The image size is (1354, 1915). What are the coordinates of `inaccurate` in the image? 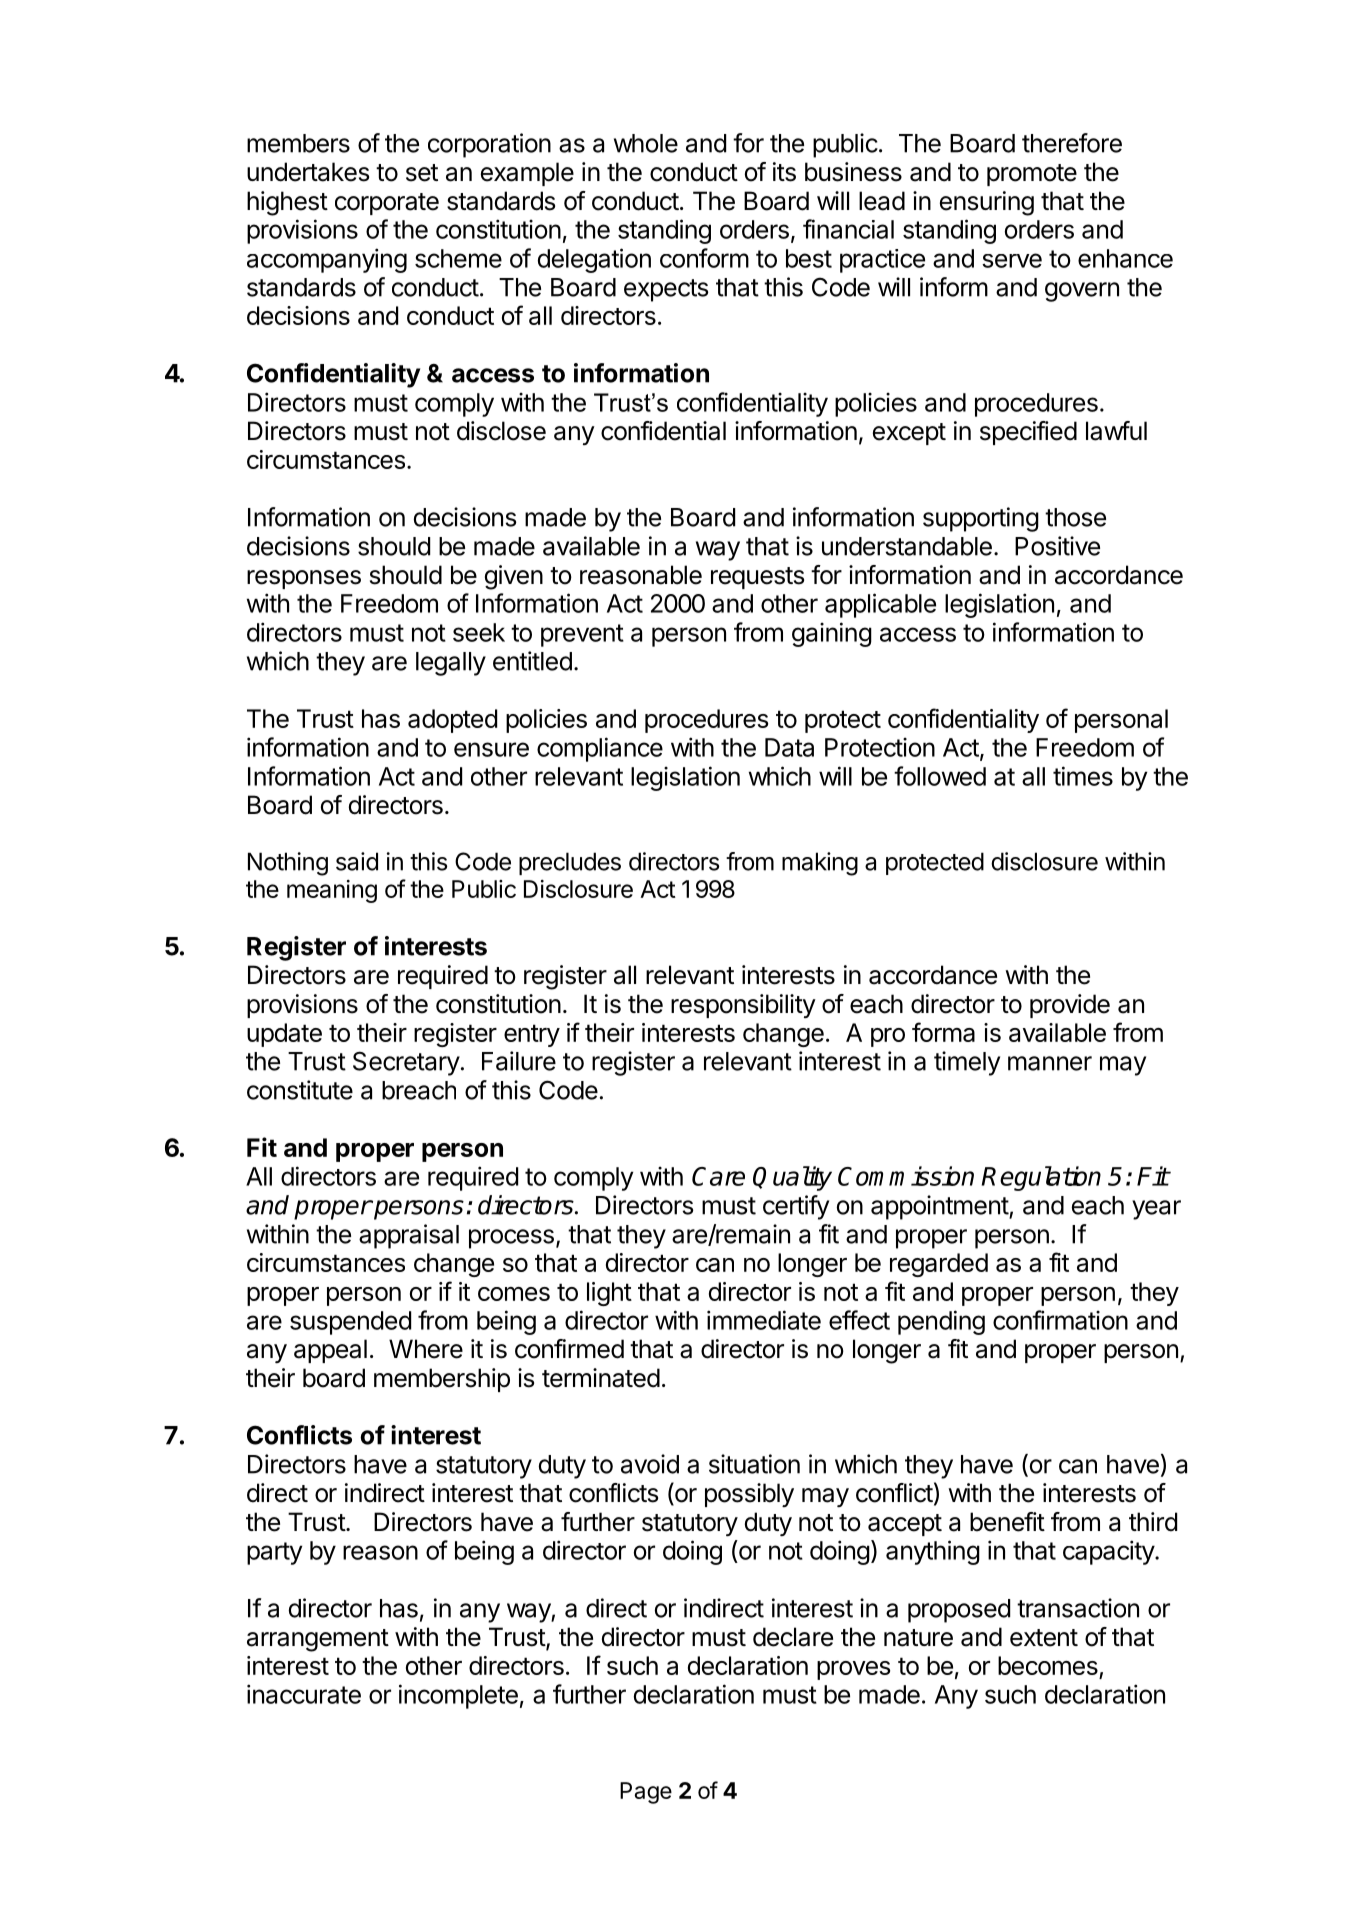 It's located at (304, 1694).
